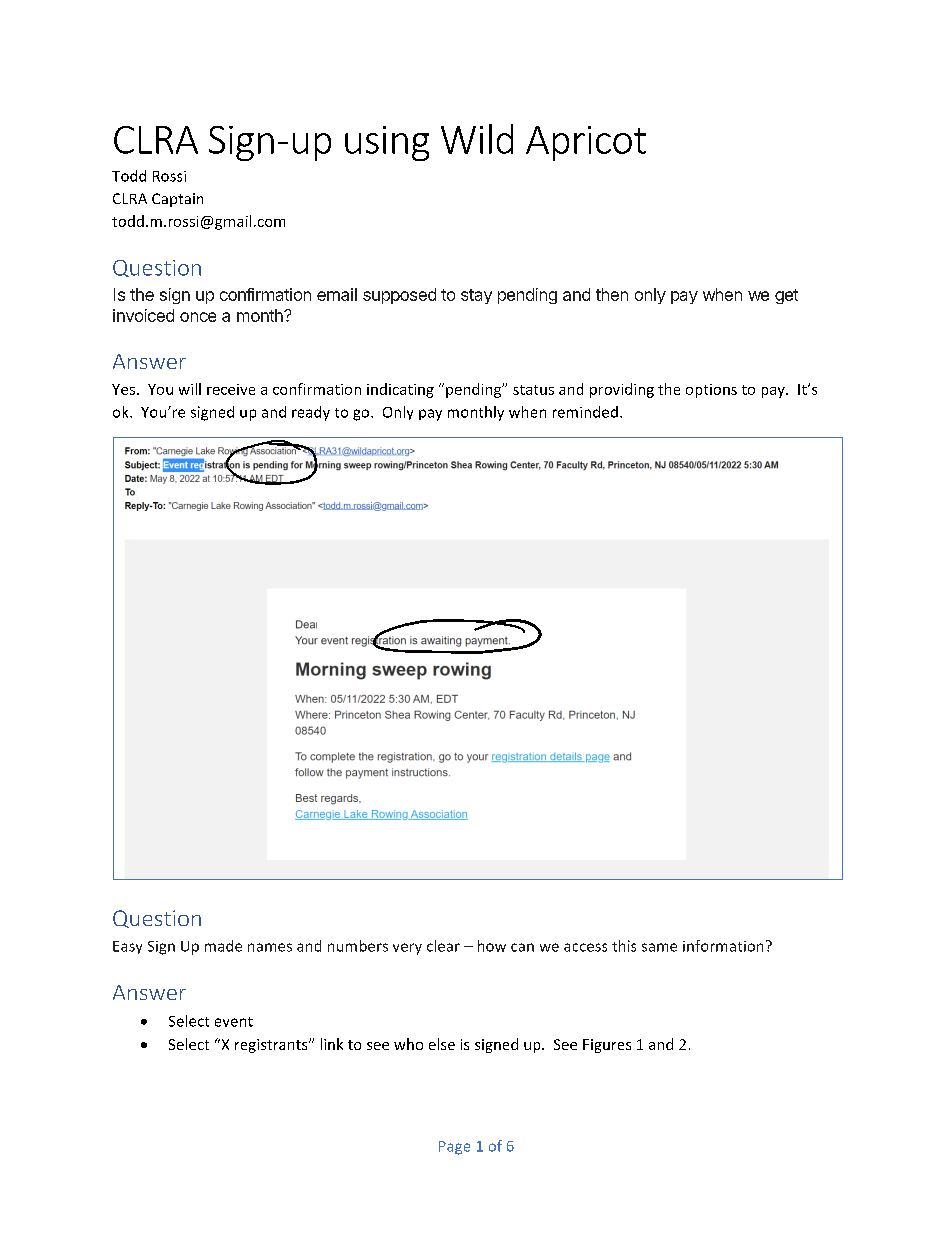  I want to click on get, so click(786, 296).
